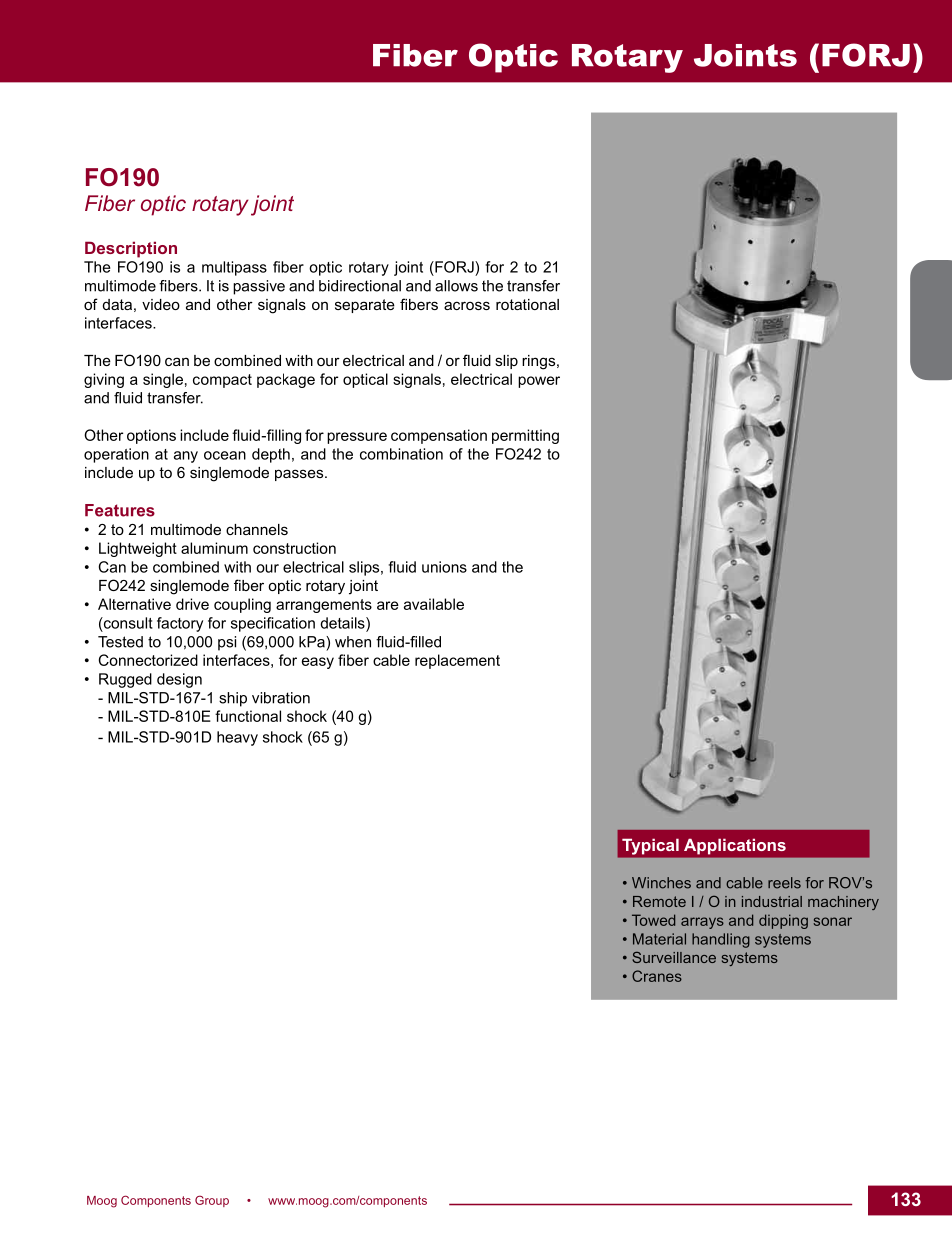  I want to click on any, so click(186, 457).
